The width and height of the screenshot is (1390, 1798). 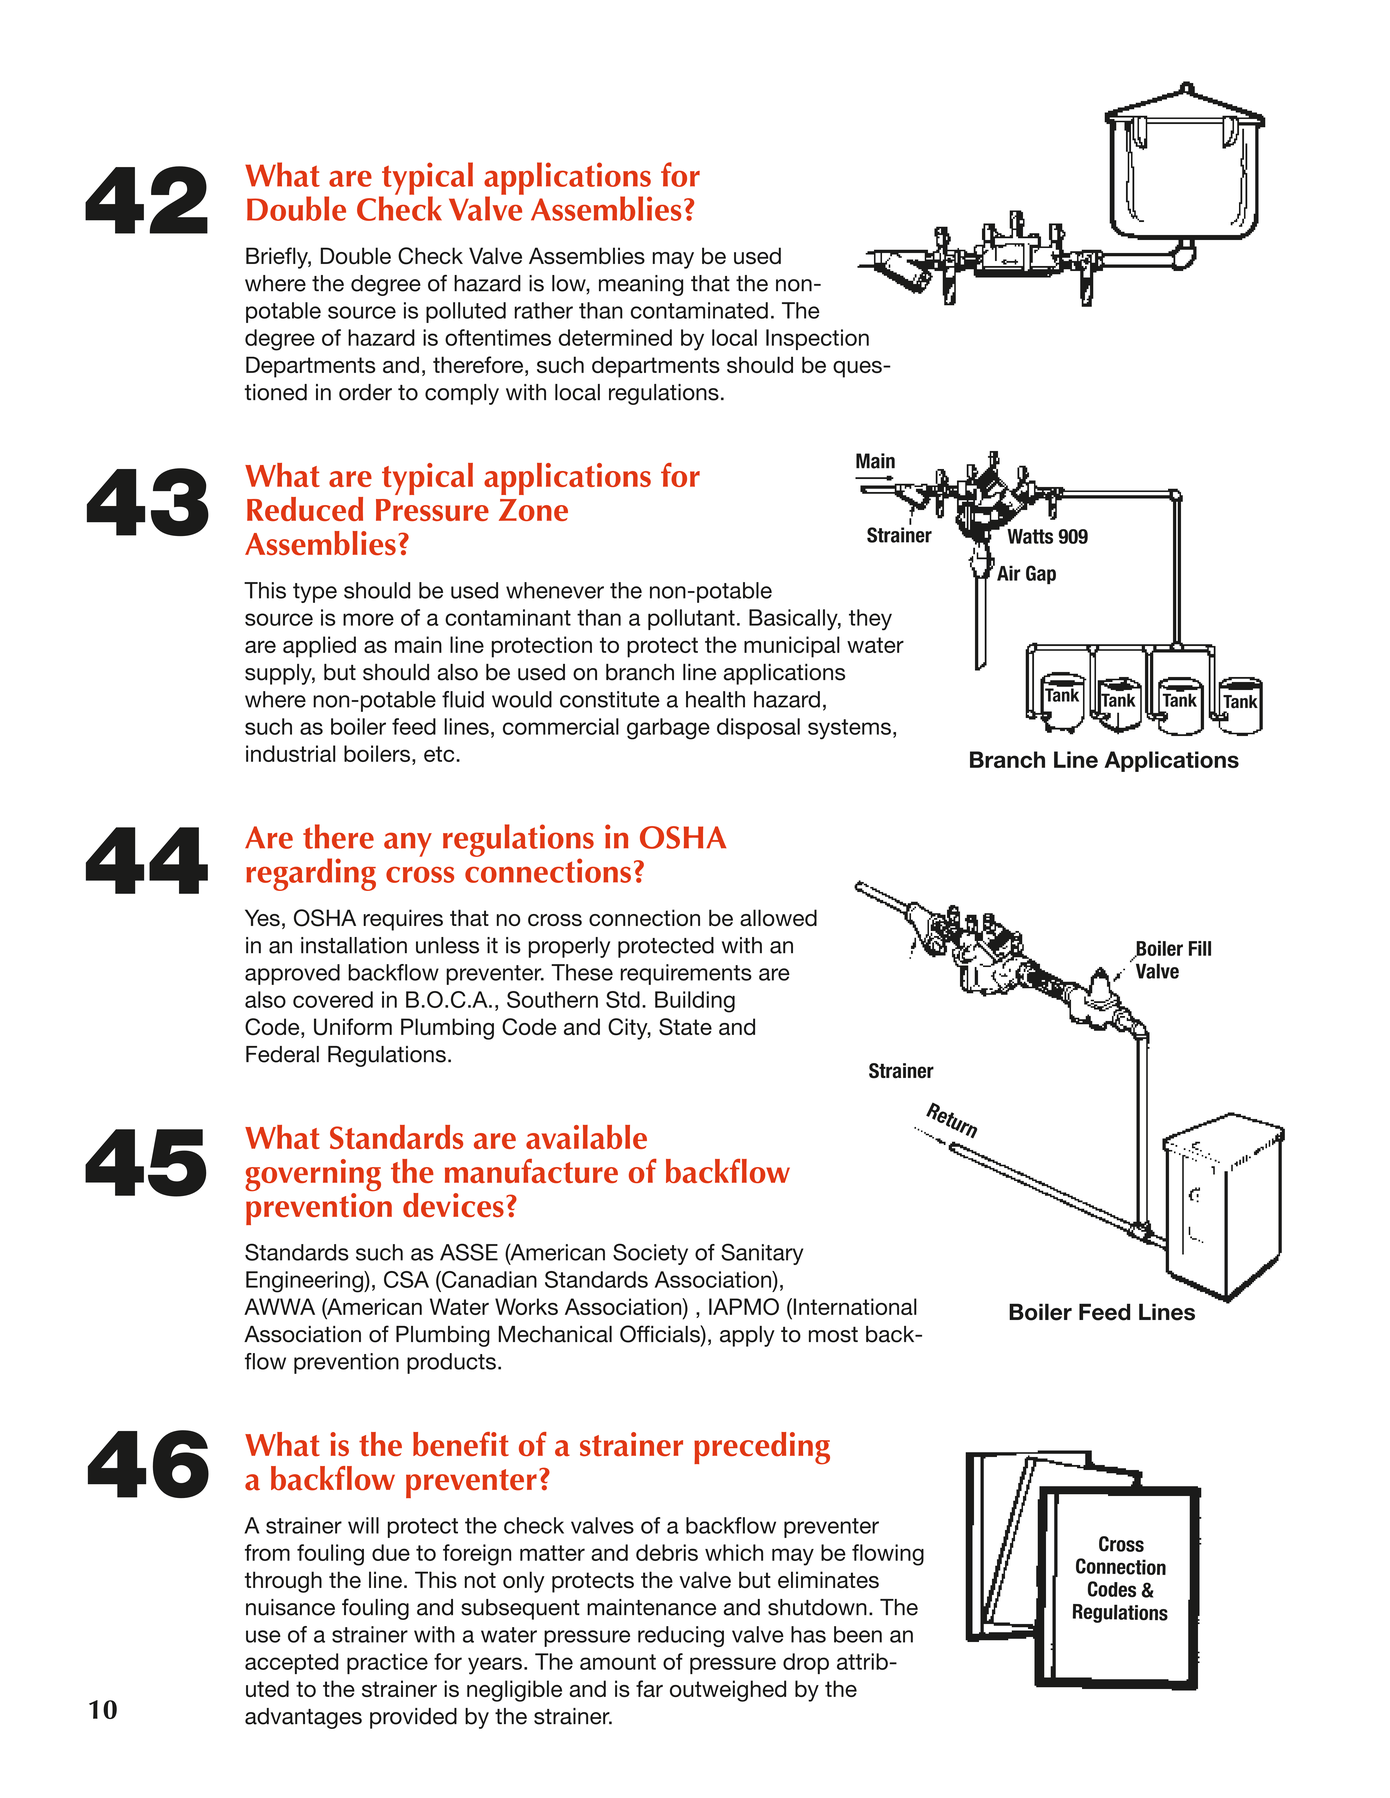 I want to click on contaminated, so click(x=699, y=310).
